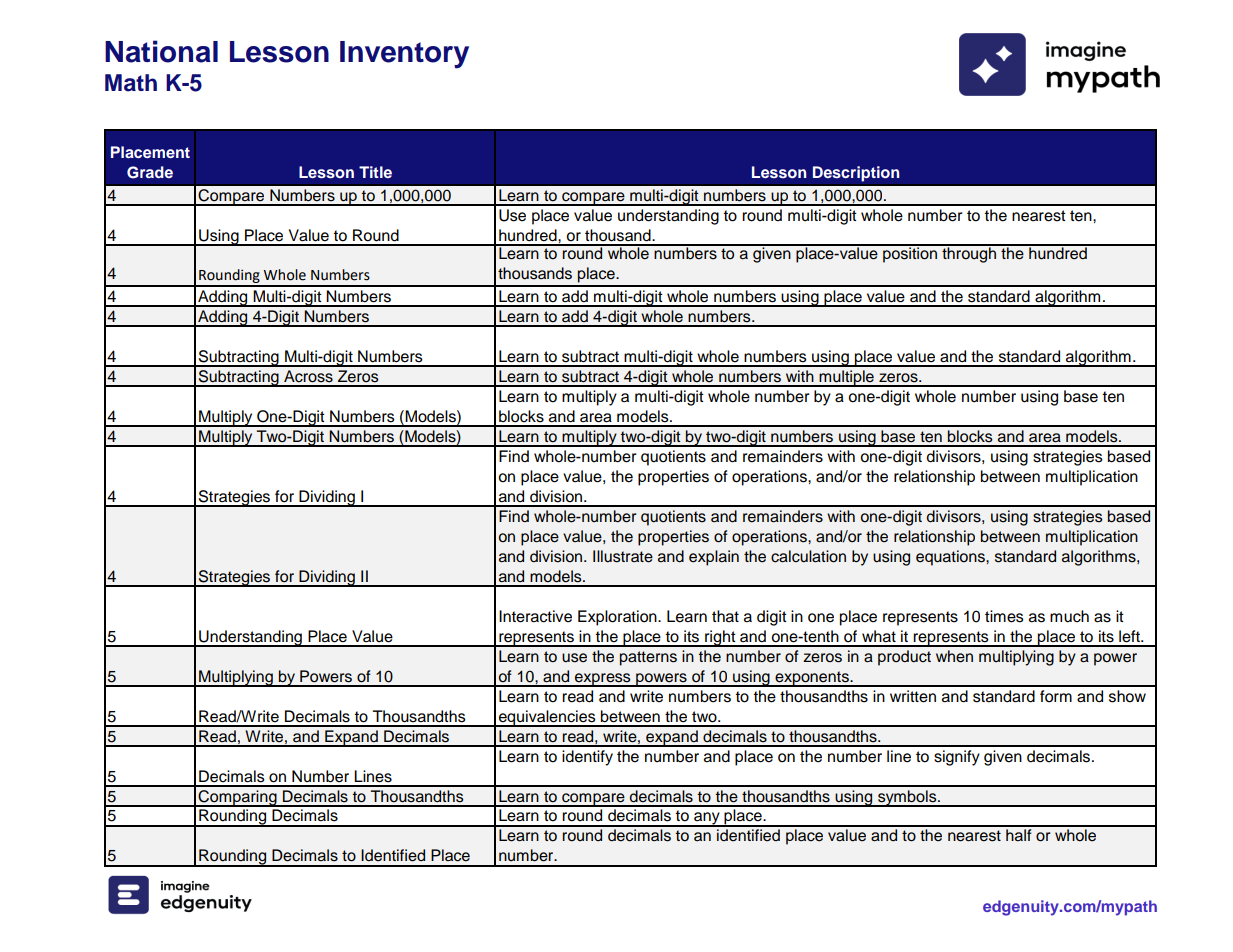 The image size is (1233, 952). I want to click on Description, so click(856, 174).
